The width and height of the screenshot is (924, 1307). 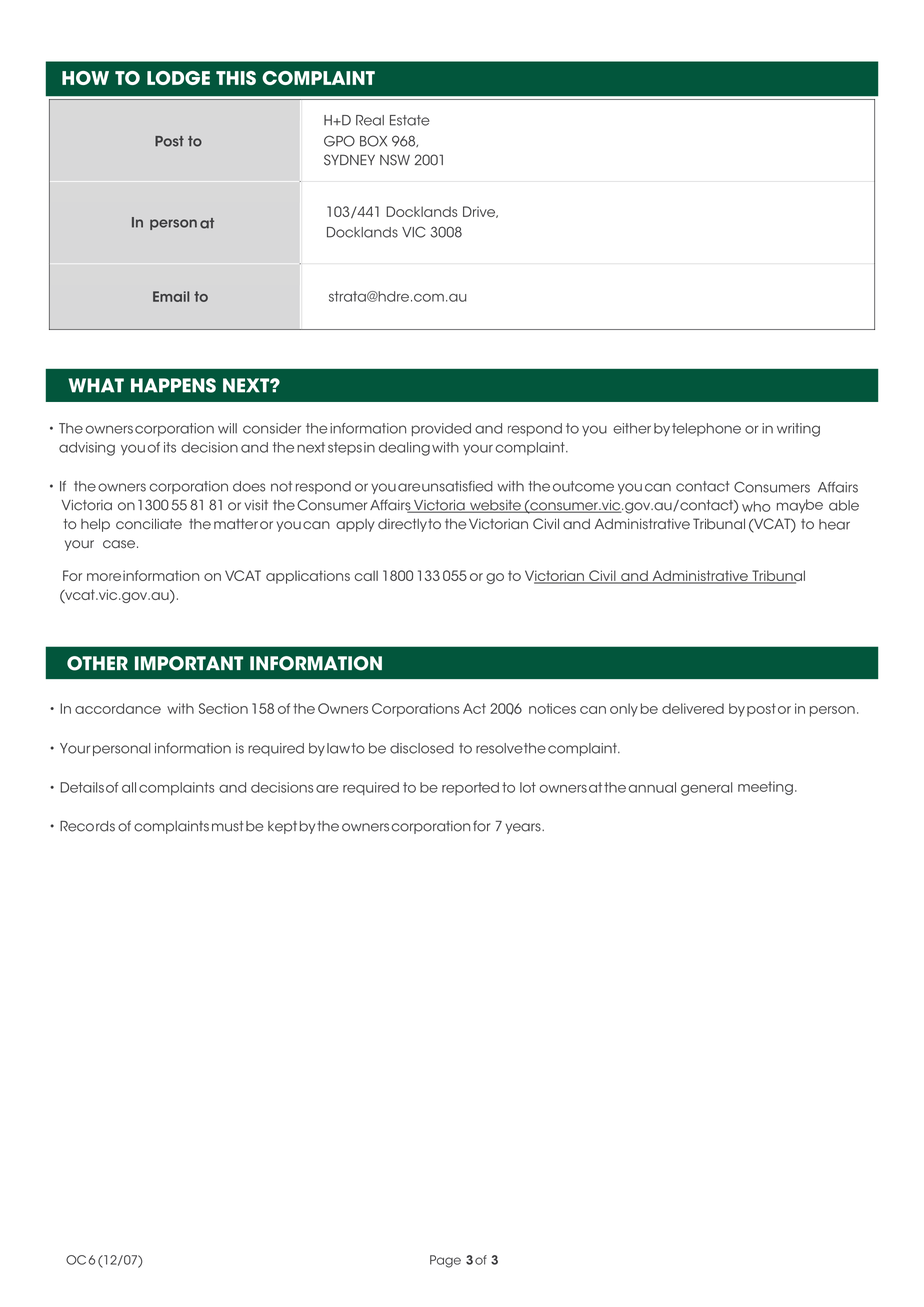 I want to click on years, so click(x=524, y=828).
